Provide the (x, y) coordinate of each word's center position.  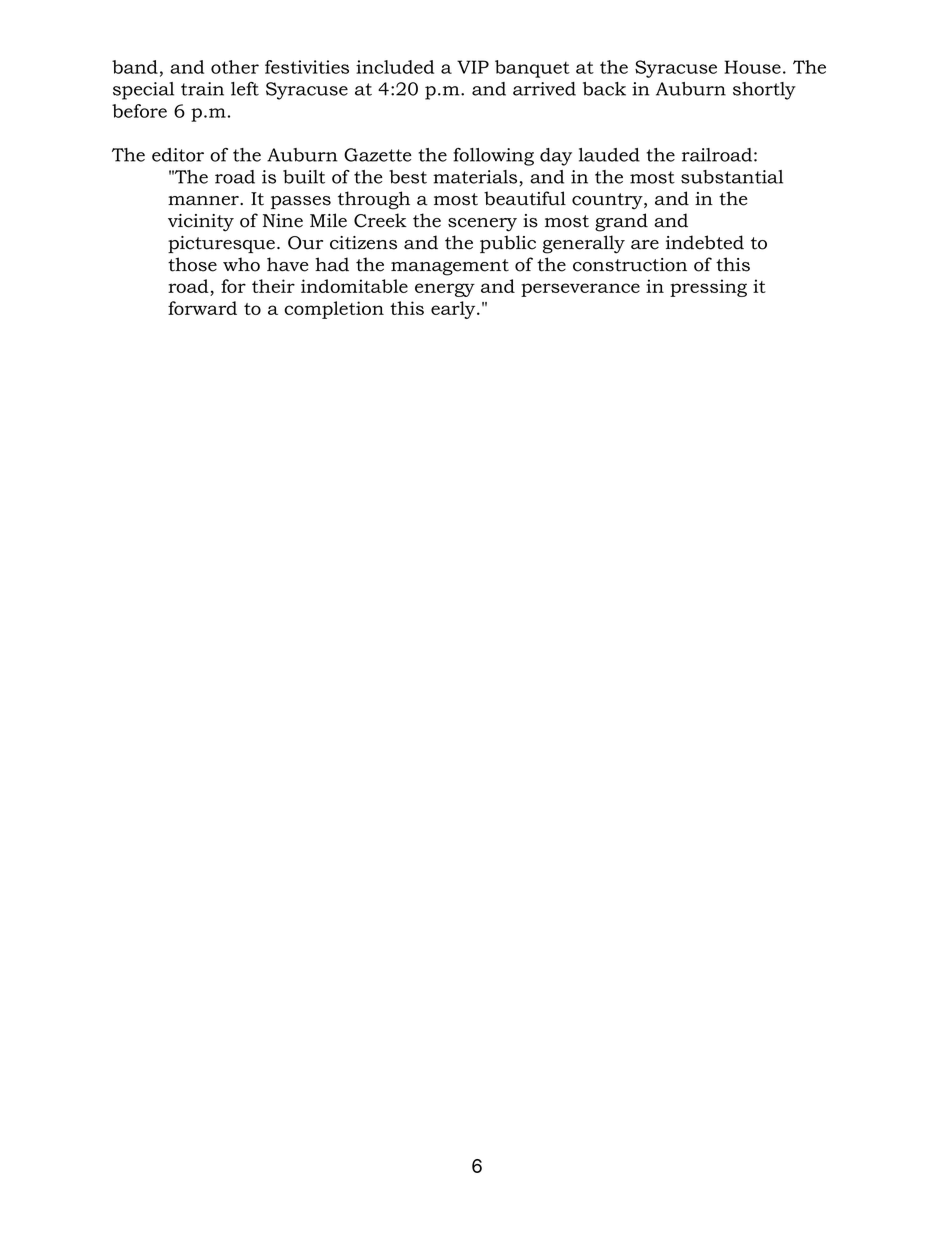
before (139, 111)
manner (204, 201)
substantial (732, 177)
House (752, 67)
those (192, 264)
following (493, 157)
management (450, 267)
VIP (473, 67)
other (235, 67)
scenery (482, 225)
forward (202, 308)
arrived (544, 89)
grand (621, 222)
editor (178, 155)
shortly (764, 91)
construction (630, 265)
